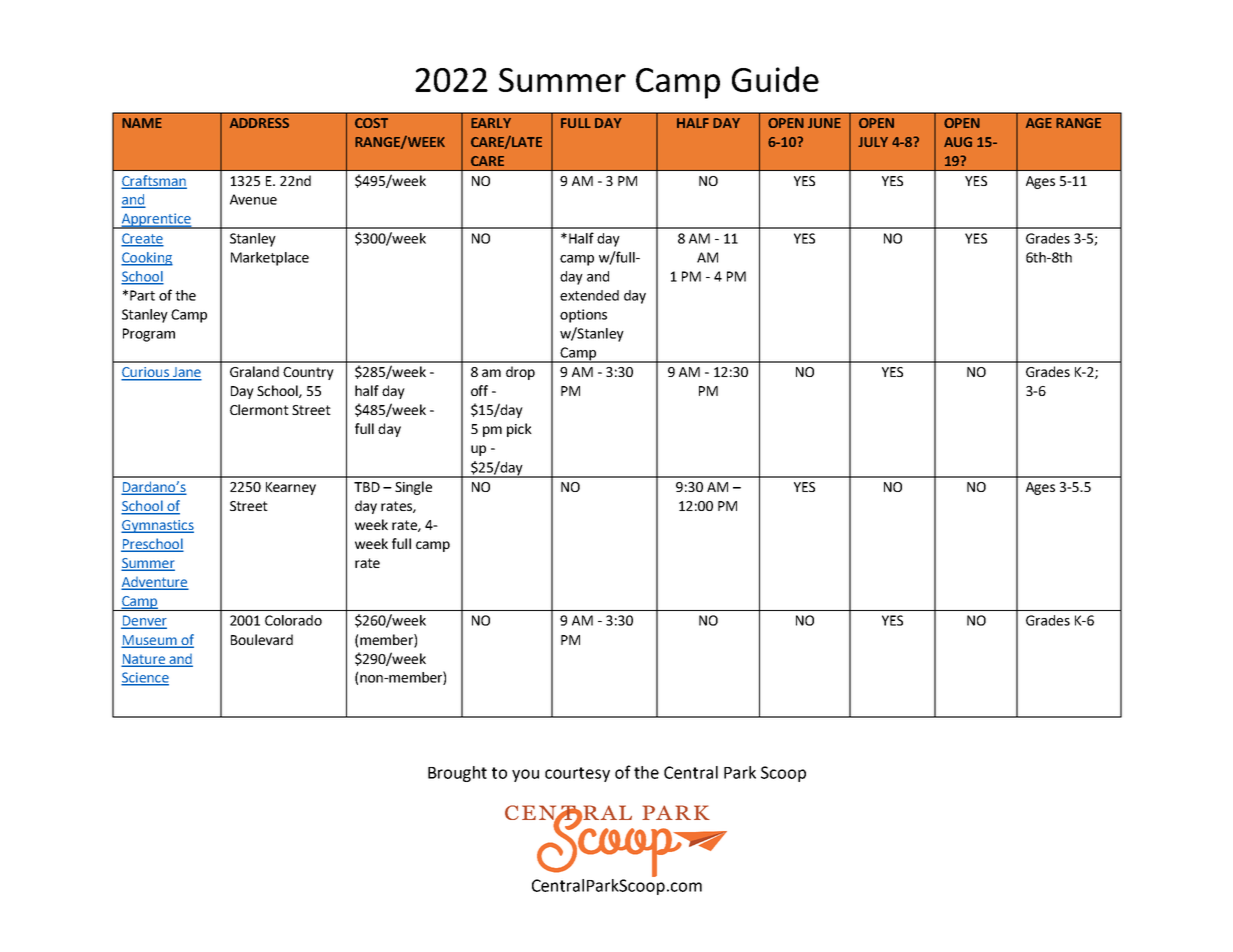 This document has width=1233, height=952. What do you see at coordinates (520, 373) in the document?
I see `drop` at bounding box center [520, 373].
